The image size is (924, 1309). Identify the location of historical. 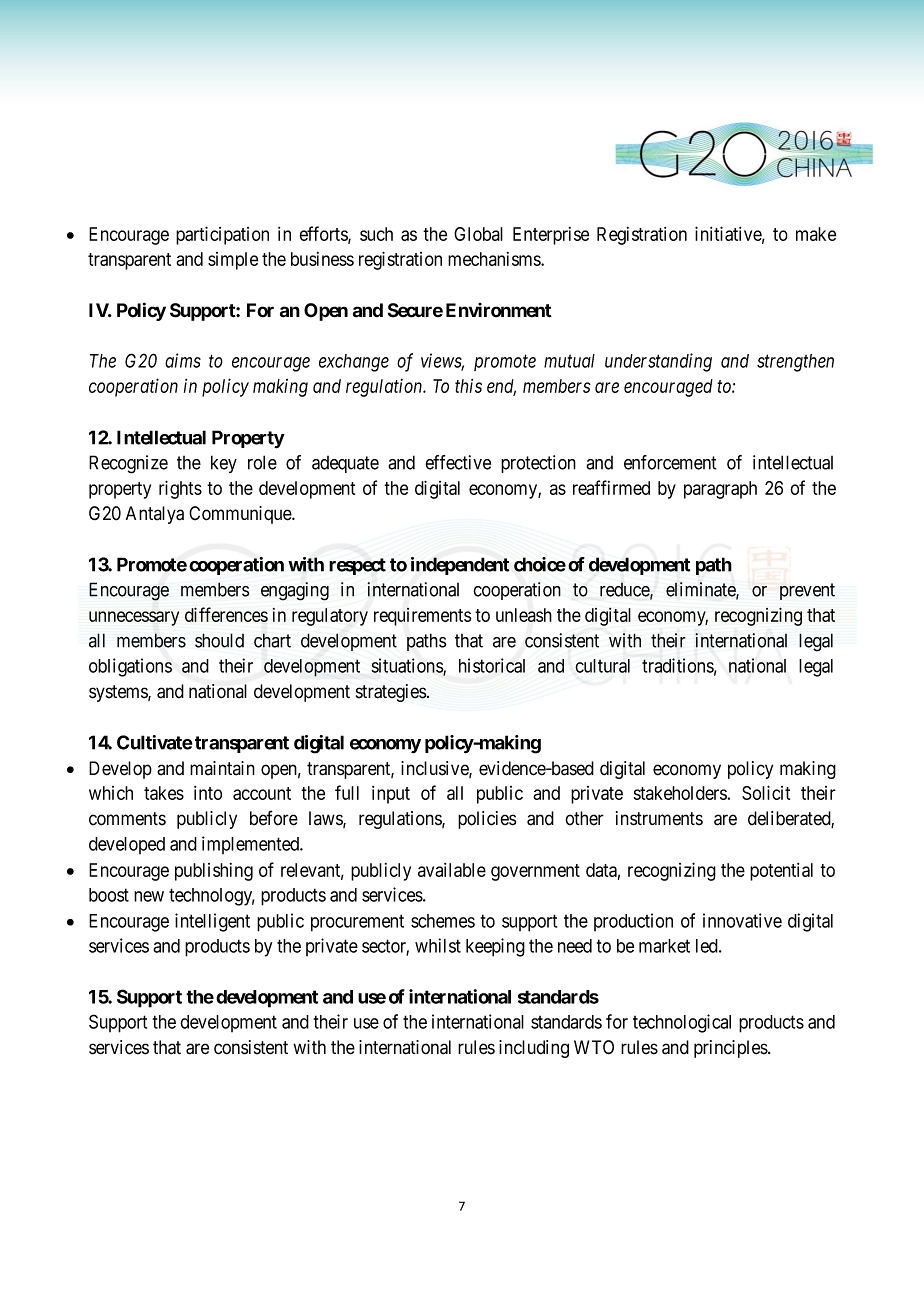
(492, 665).
